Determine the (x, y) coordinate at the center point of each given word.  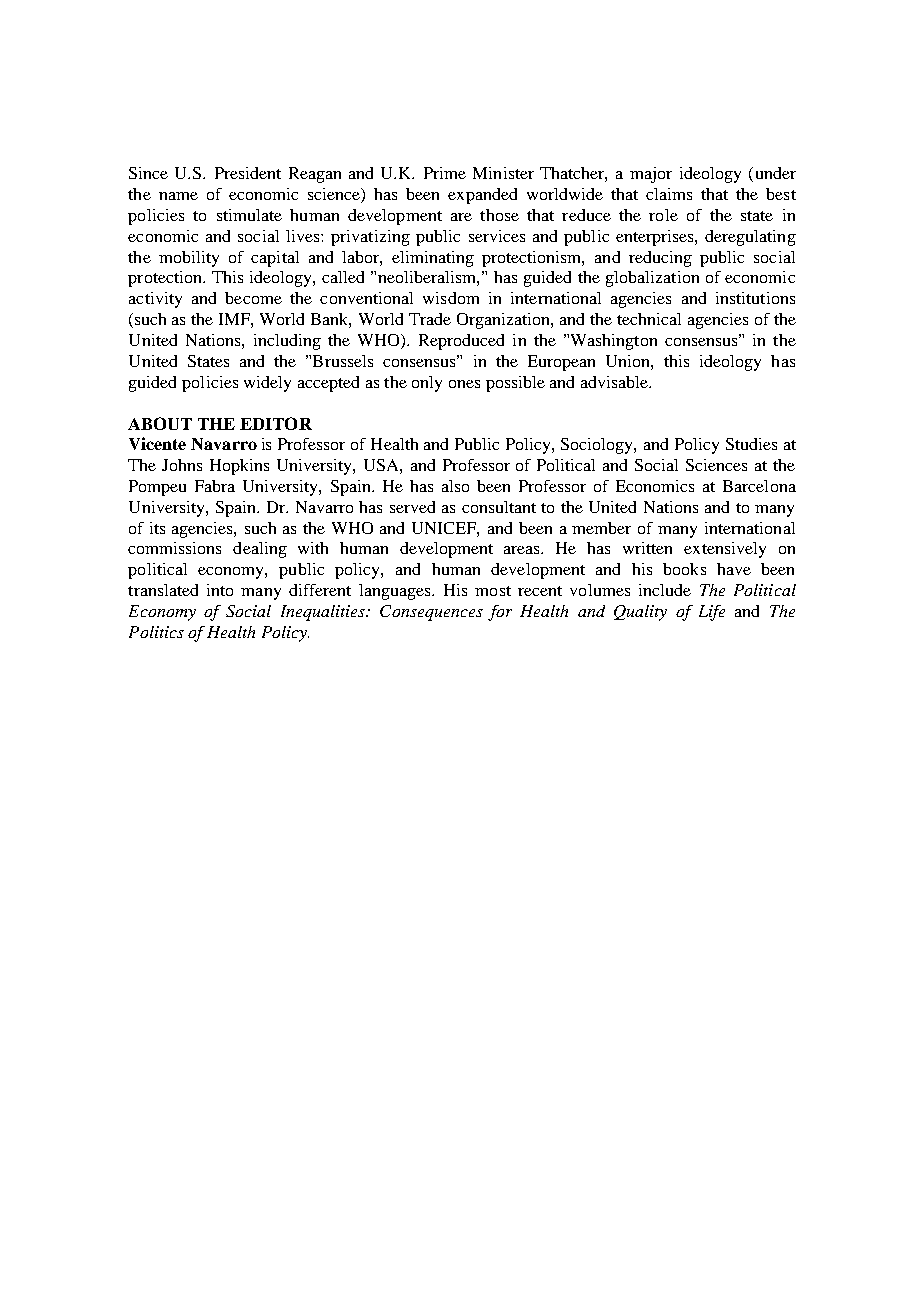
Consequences (431, 613)
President (248, 173)
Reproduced (461, 342)
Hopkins (239, 467)
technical (649, 319)
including (287, 342)
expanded (482, 196)
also (455, 486)
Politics (156, 632)
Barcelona (759, 486)
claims (669, 194)
